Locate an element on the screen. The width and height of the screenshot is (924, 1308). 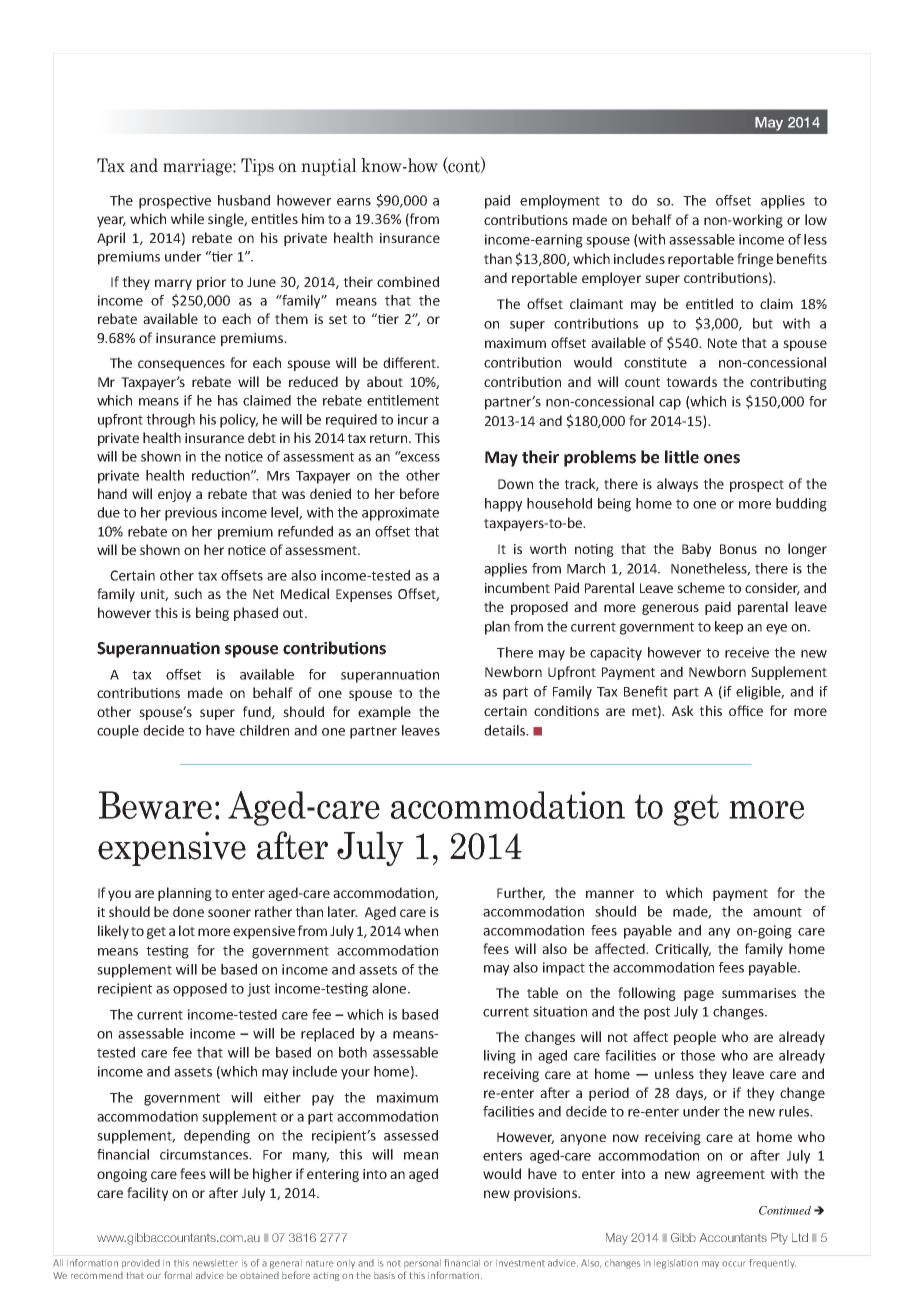
office is located at coordinates (746, 710).
